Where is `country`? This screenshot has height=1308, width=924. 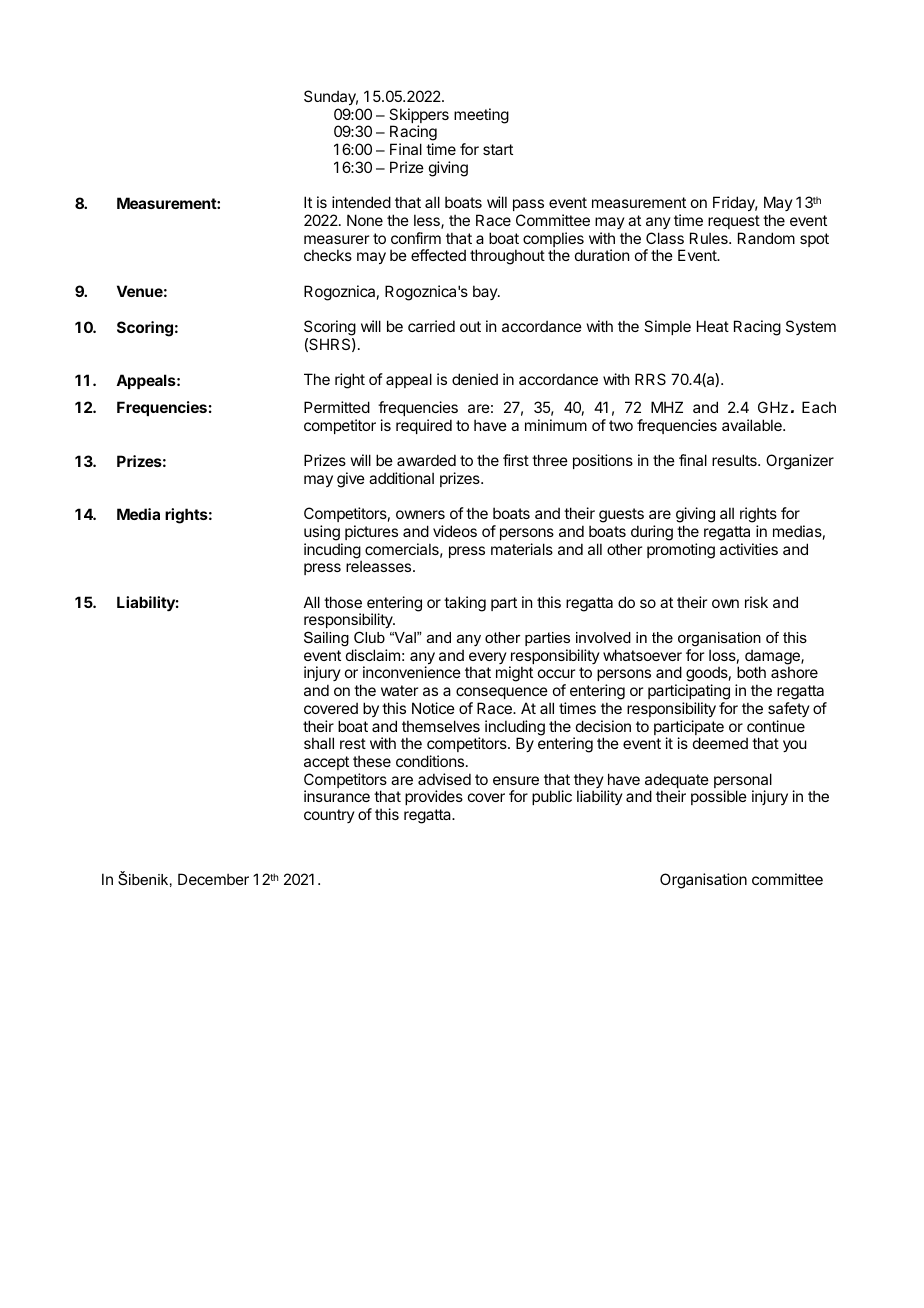 country is located at coordinates (329, 816).
